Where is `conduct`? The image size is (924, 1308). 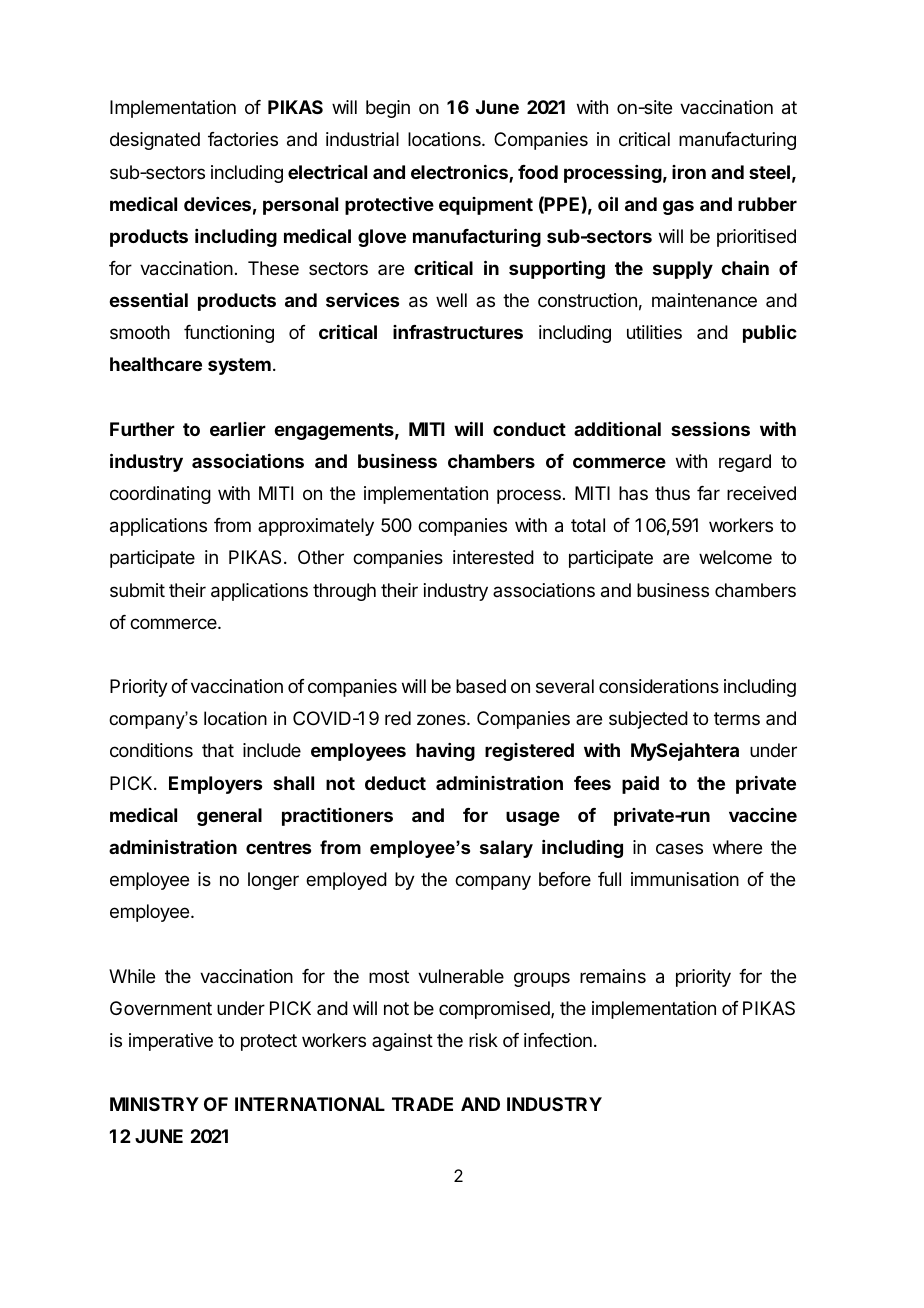 conduct is located at coordinates (529, 429).
